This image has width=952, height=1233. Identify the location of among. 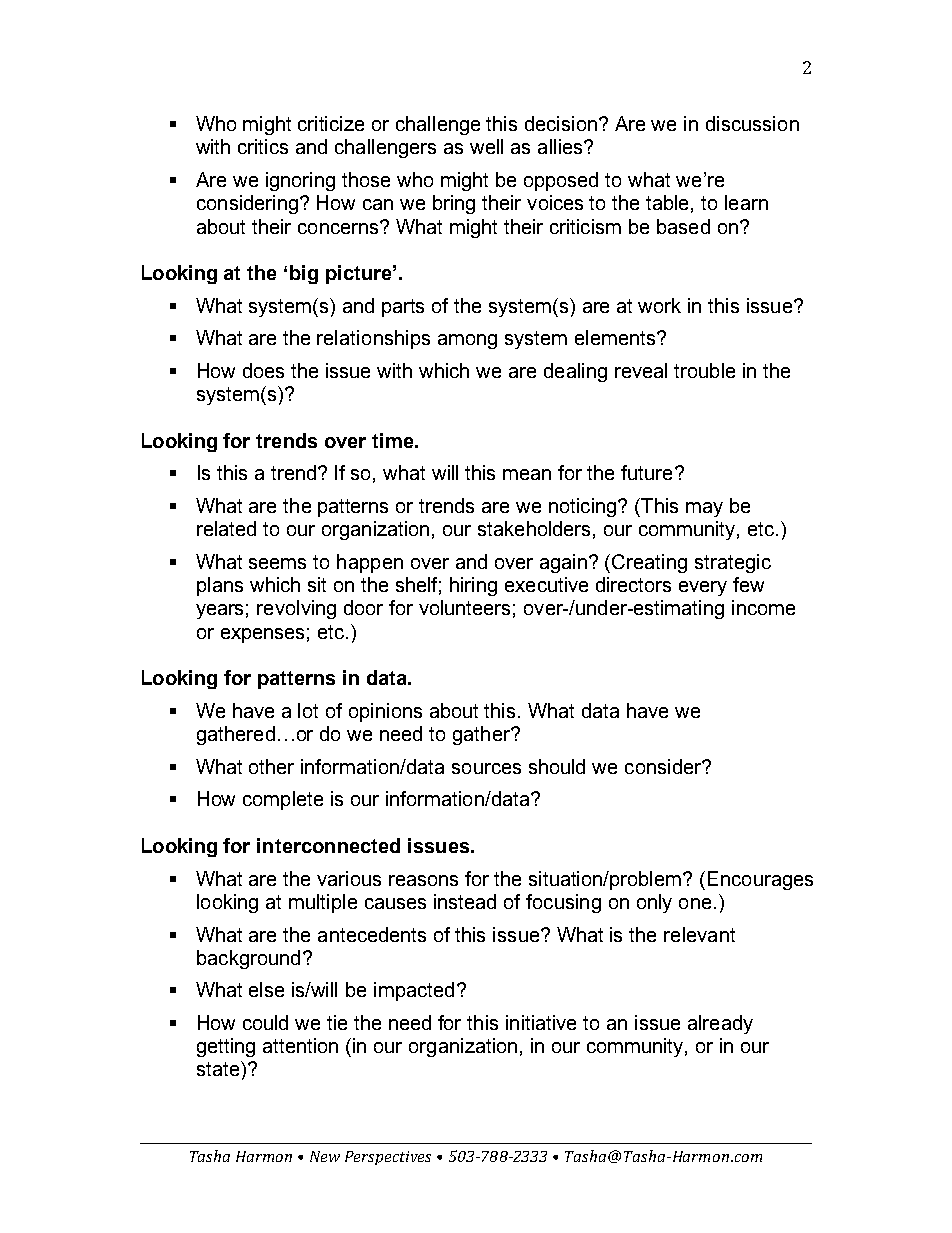
(467, 341).
